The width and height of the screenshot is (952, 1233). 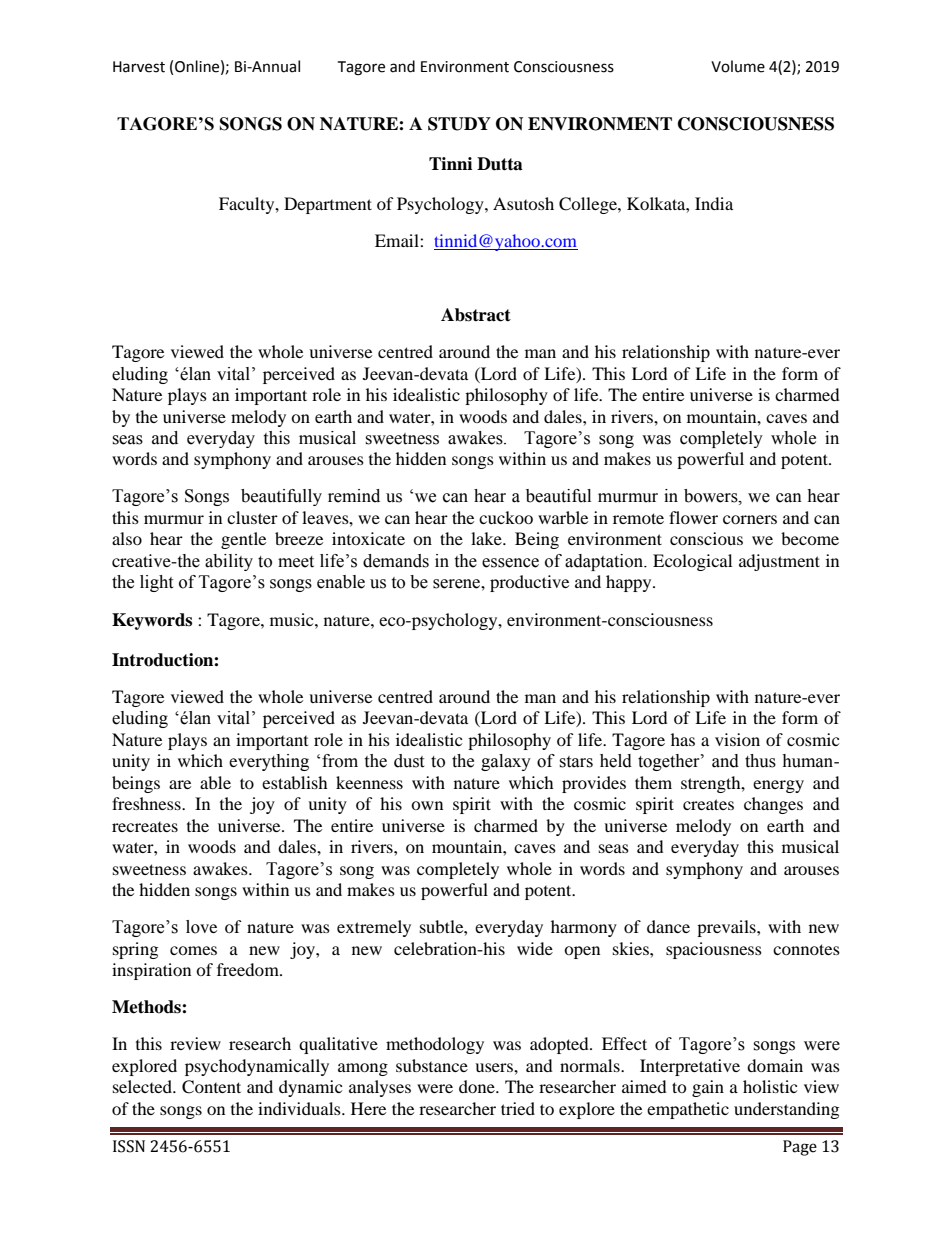 I want to click on Content, so click(x=211, y=1087).
